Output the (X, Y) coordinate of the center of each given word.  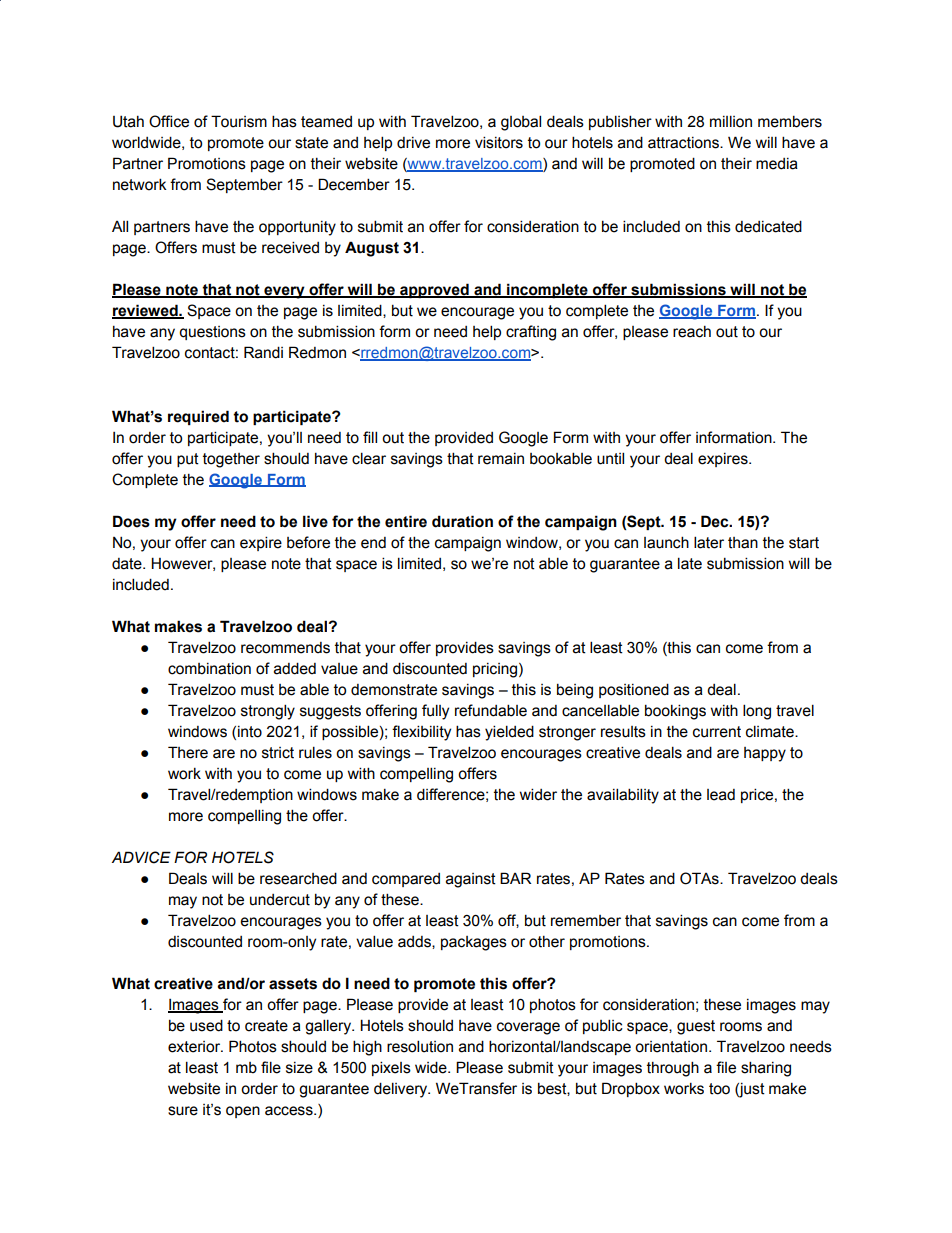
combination (209, 669)
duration (462, 521)
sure (183, 1111)
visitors (499, 142)
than (743, 543)
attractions (684, 143)
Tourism (239, 121)
